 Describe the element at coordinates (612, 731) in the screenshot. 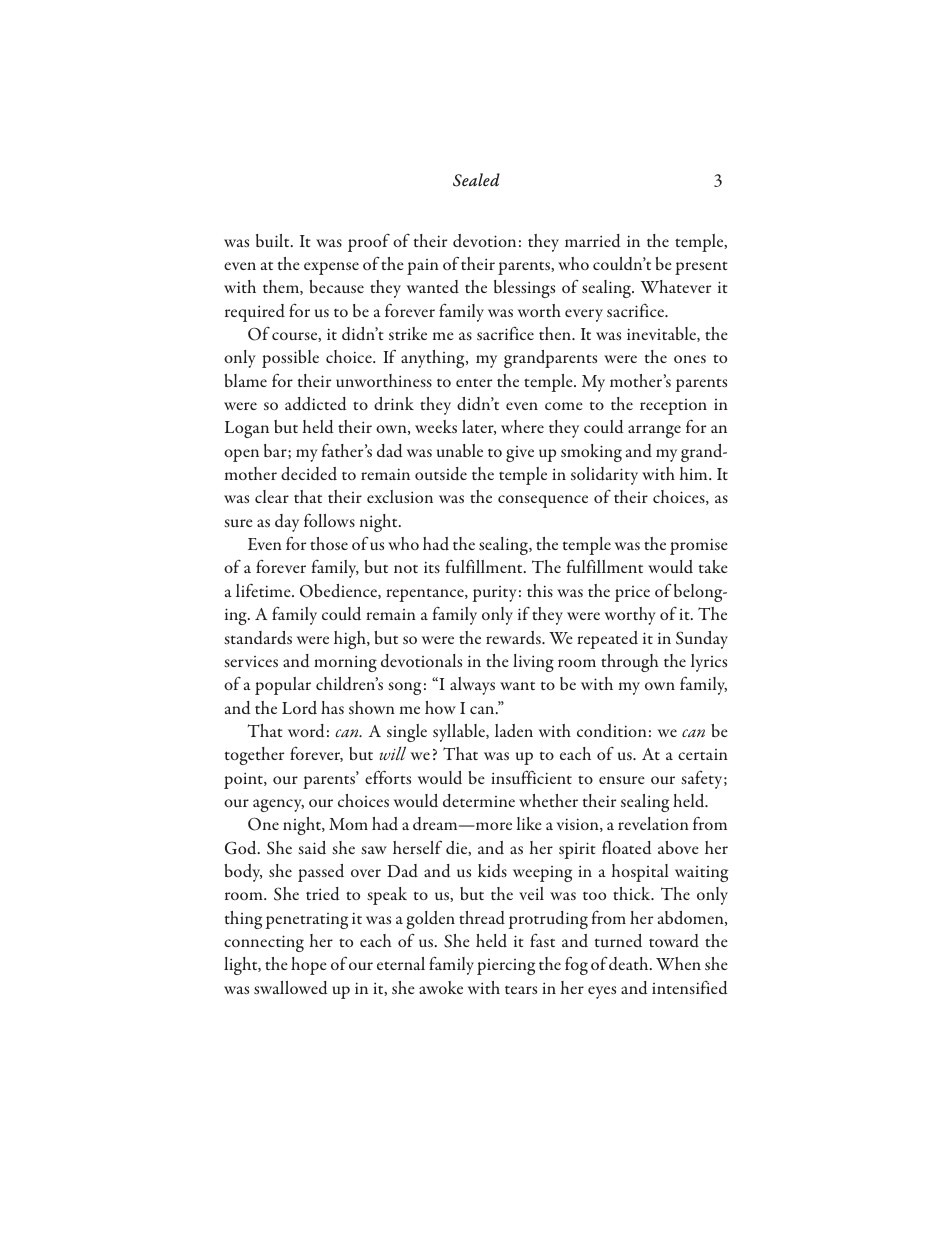

I see `condition` at that location.
